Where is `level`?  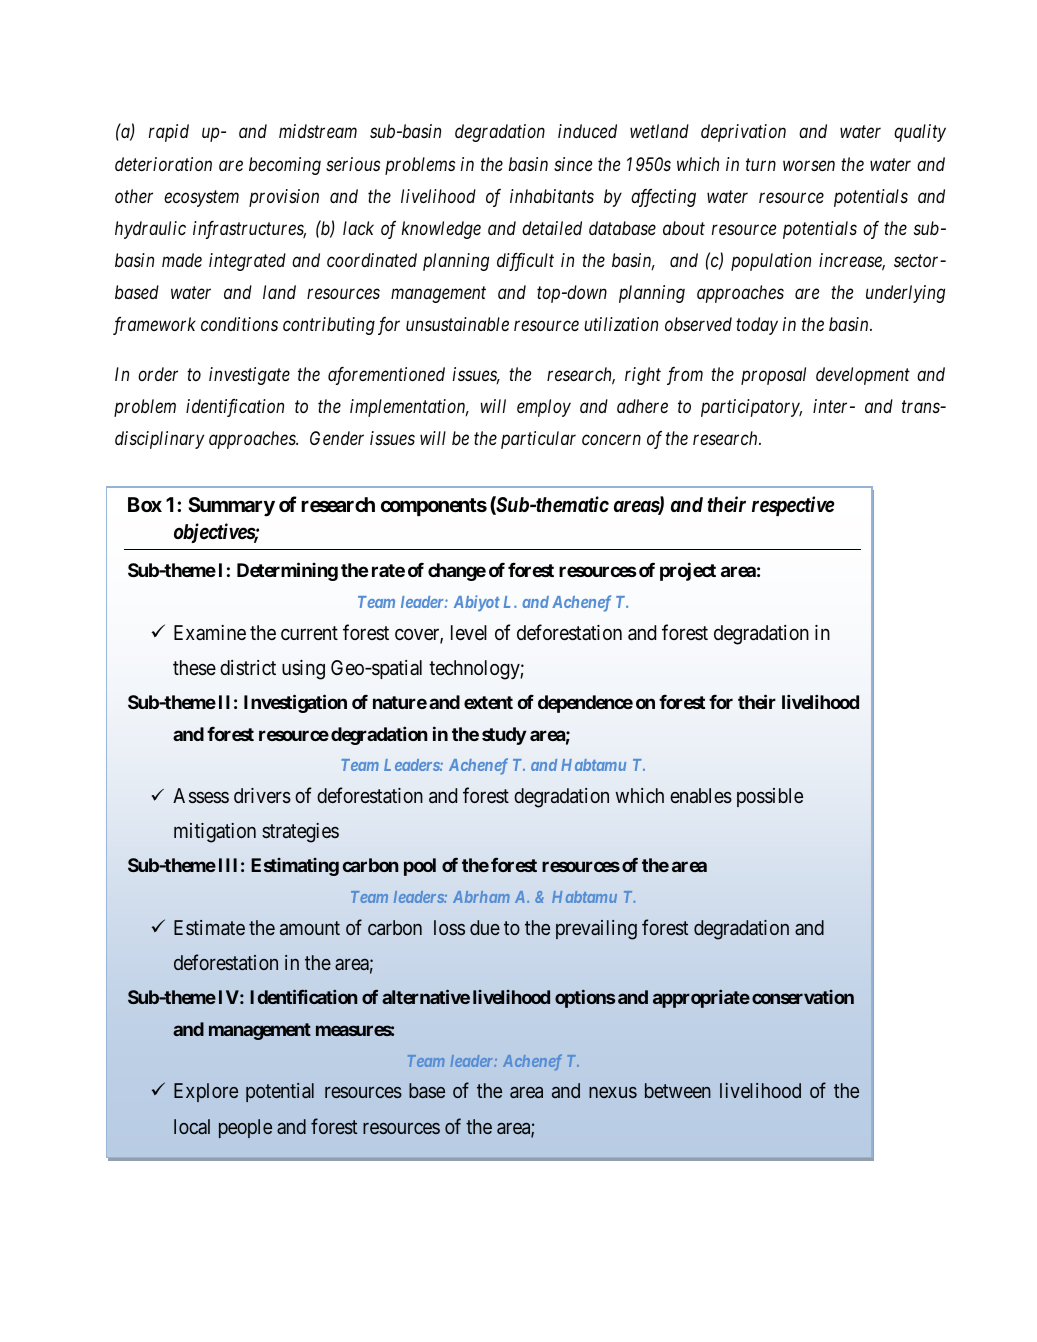
level is located at coordinates (469, 632).
